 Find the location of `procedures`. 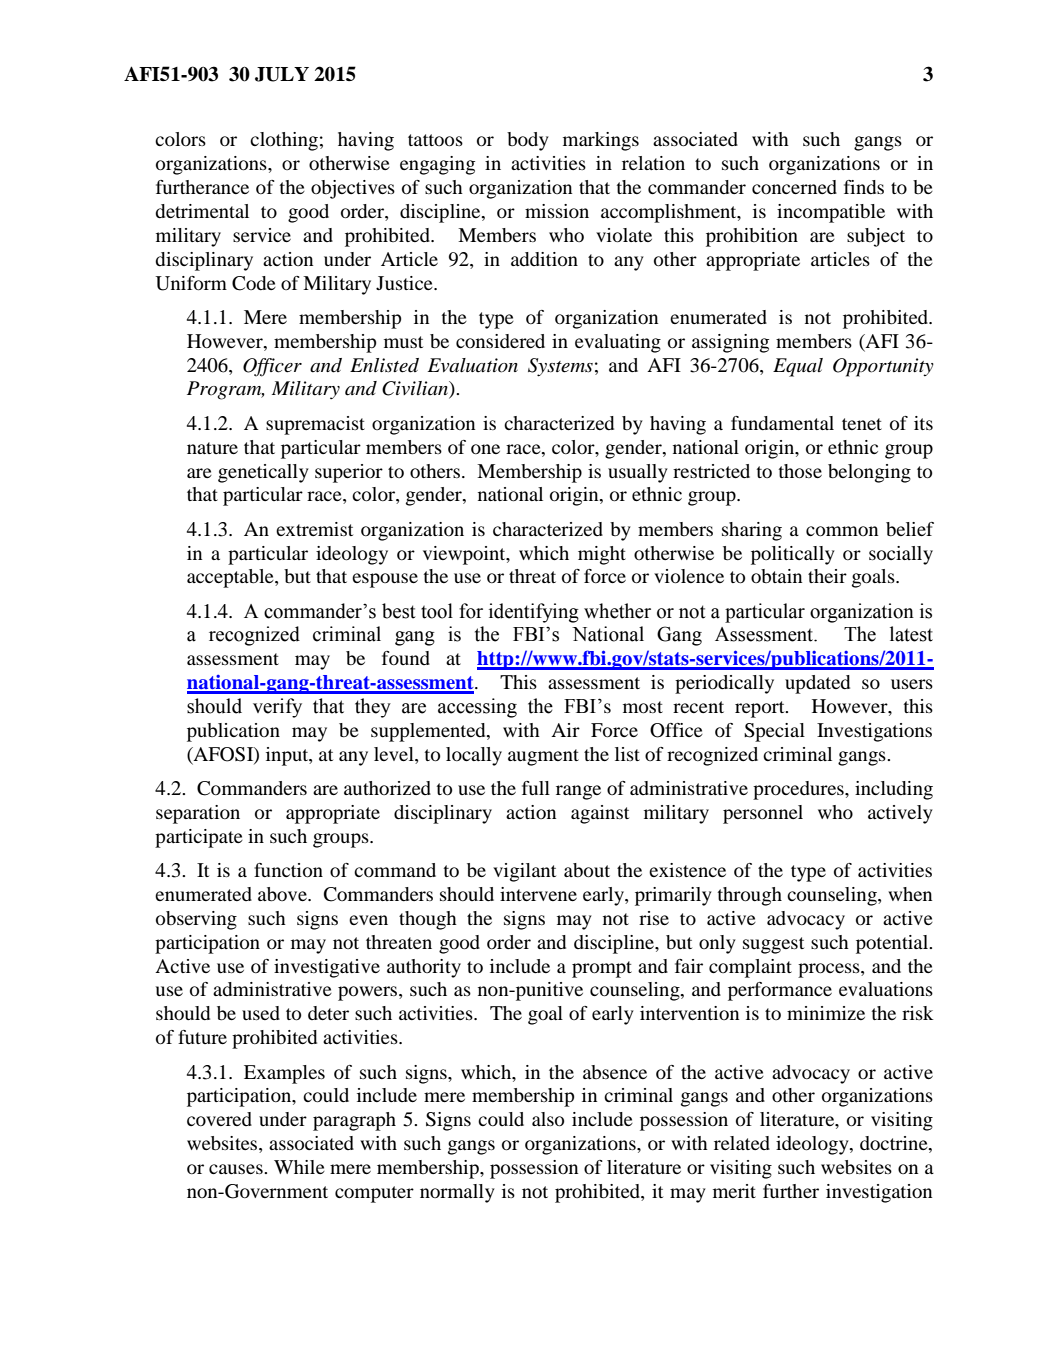

procedures is located at coordinates (799, 790).
